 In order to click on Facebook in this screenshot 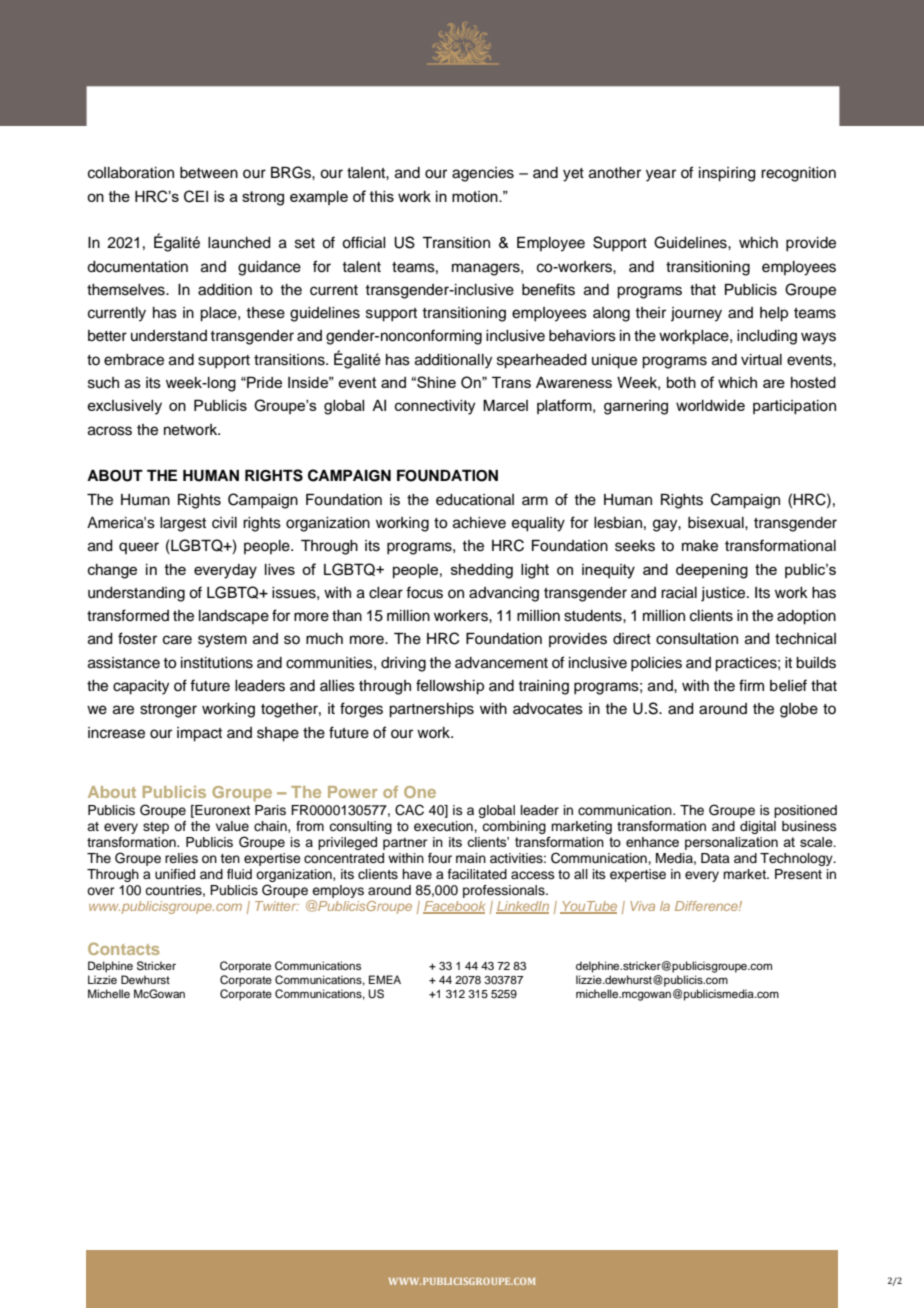, I will do `click(454, 907)`.
